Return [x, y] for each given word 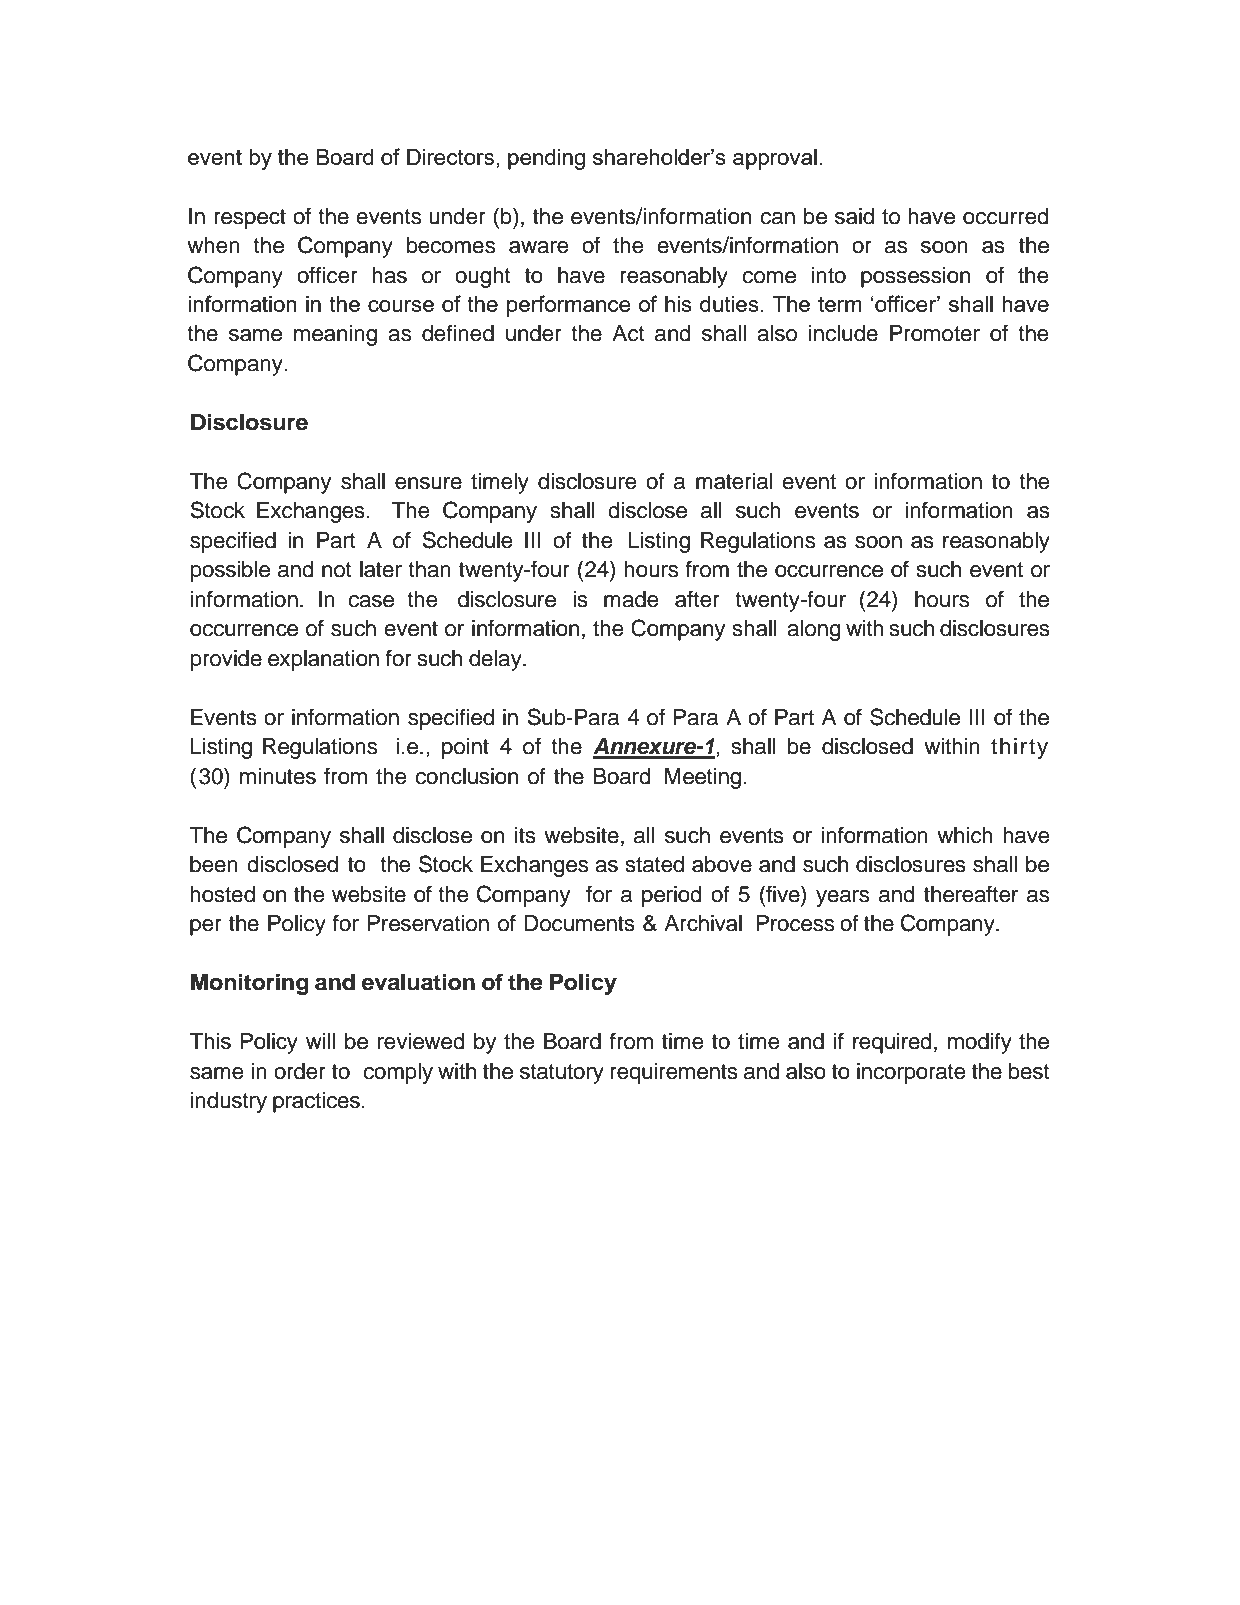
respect [250, 219]
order [300, 1071]
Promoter [935, 333]
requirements [674, 1073]
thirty [1019, 748]
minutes [278, 776]
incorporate [911, 1073]
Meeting [703, 778]
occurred [1006, 216]
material [734, 481]
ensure [428, 483]
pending [546, 159]
